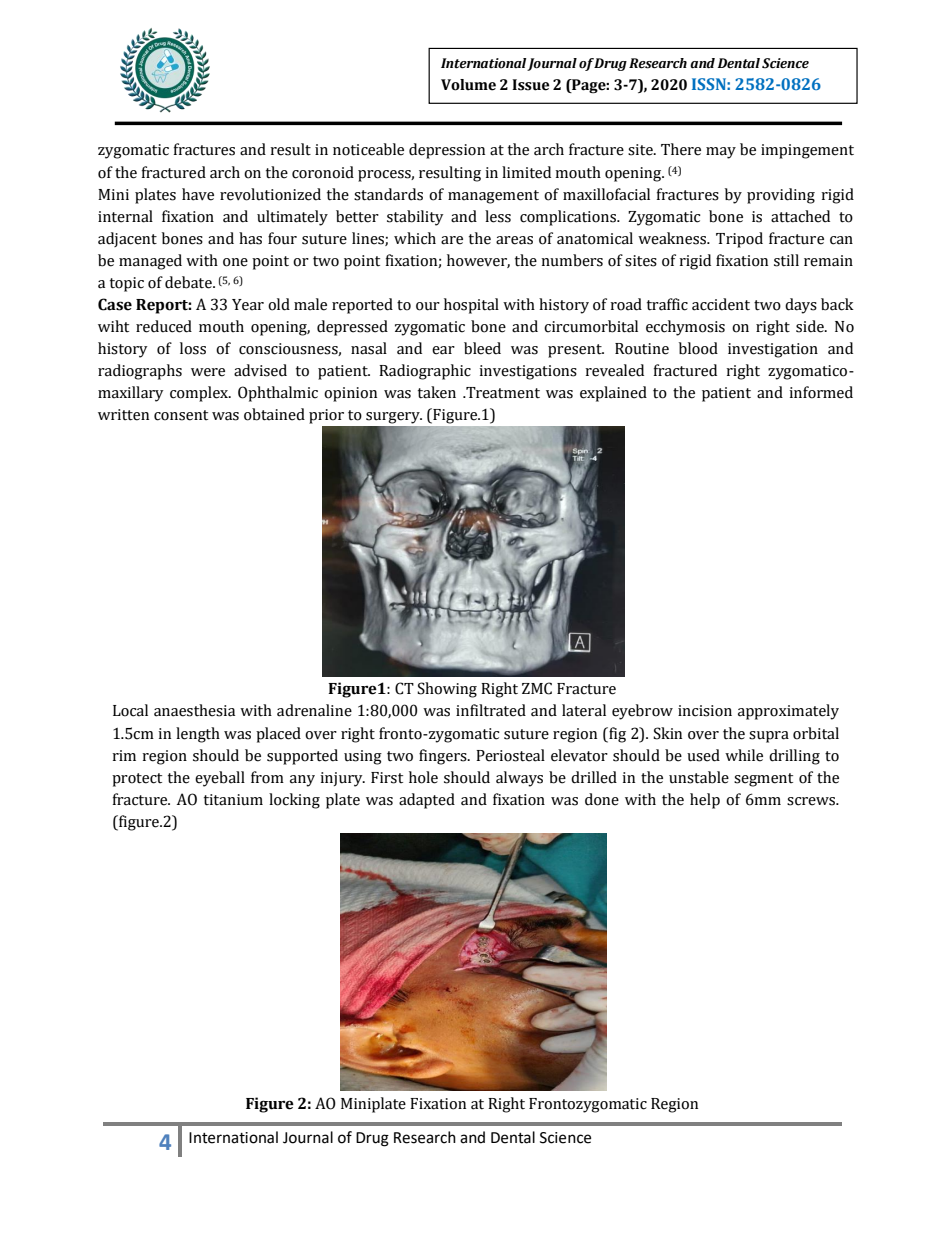 The height and width of the screenshot is (1233, 952). Describe the element at coordinates (821, 392) in the screenshot. I see `informed` at that location.
